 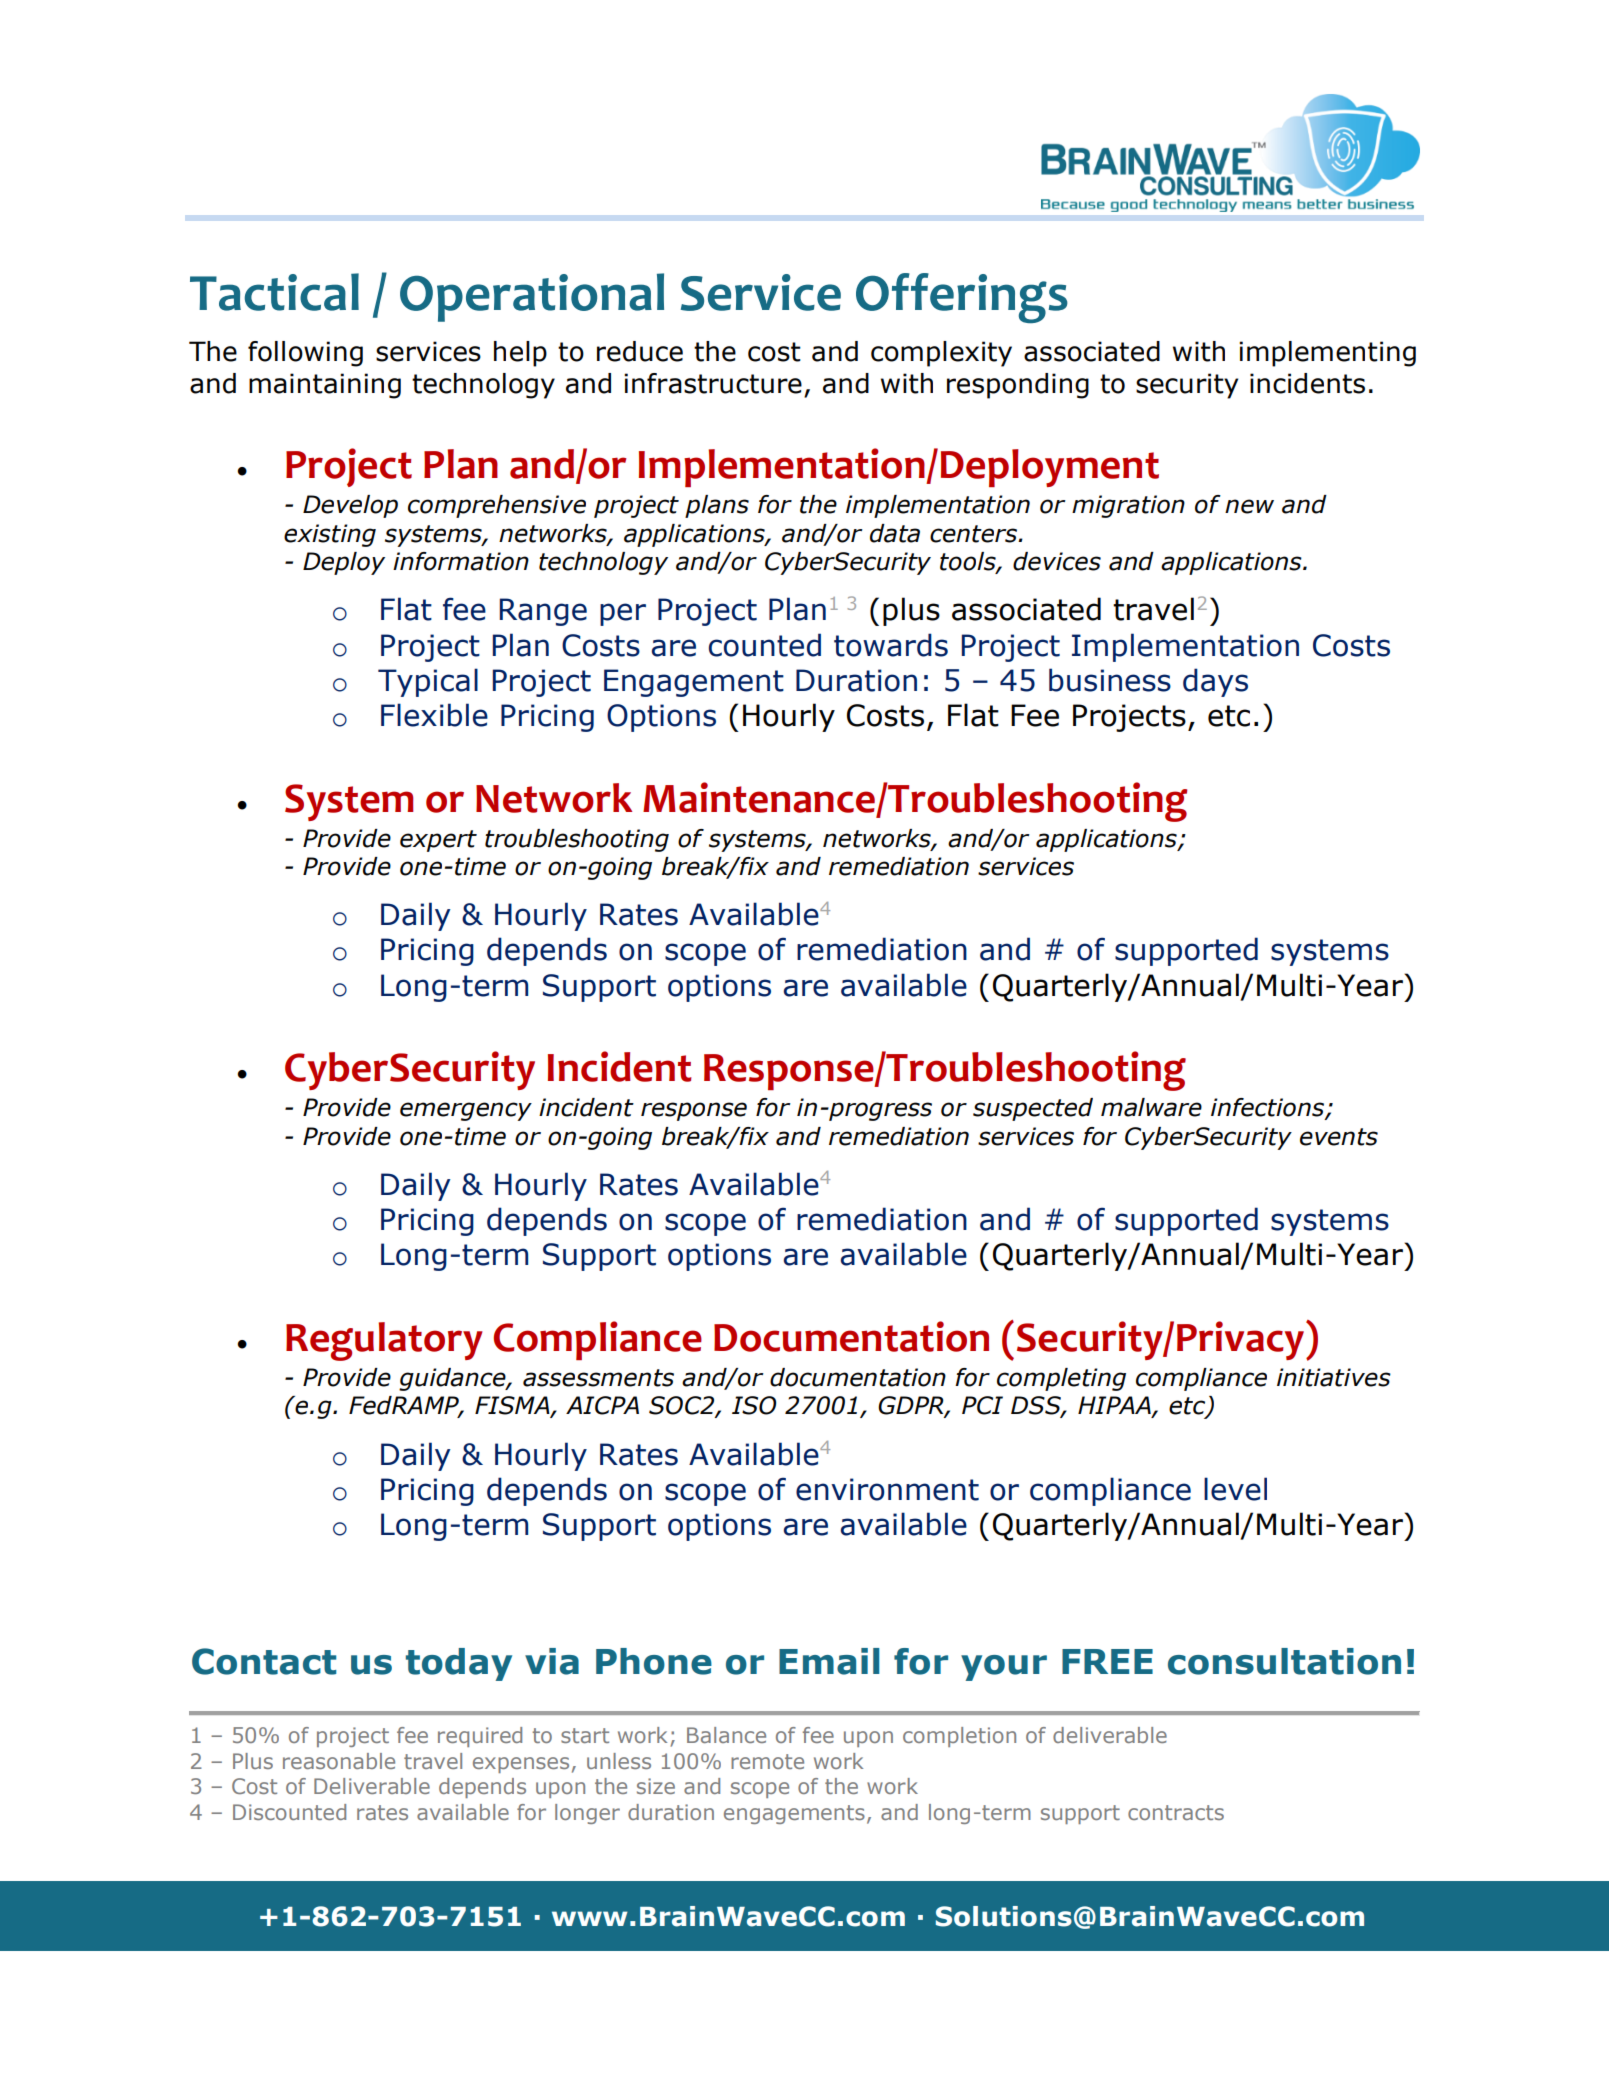 I want to click on reasonable, so click(x=339, y=1761).
